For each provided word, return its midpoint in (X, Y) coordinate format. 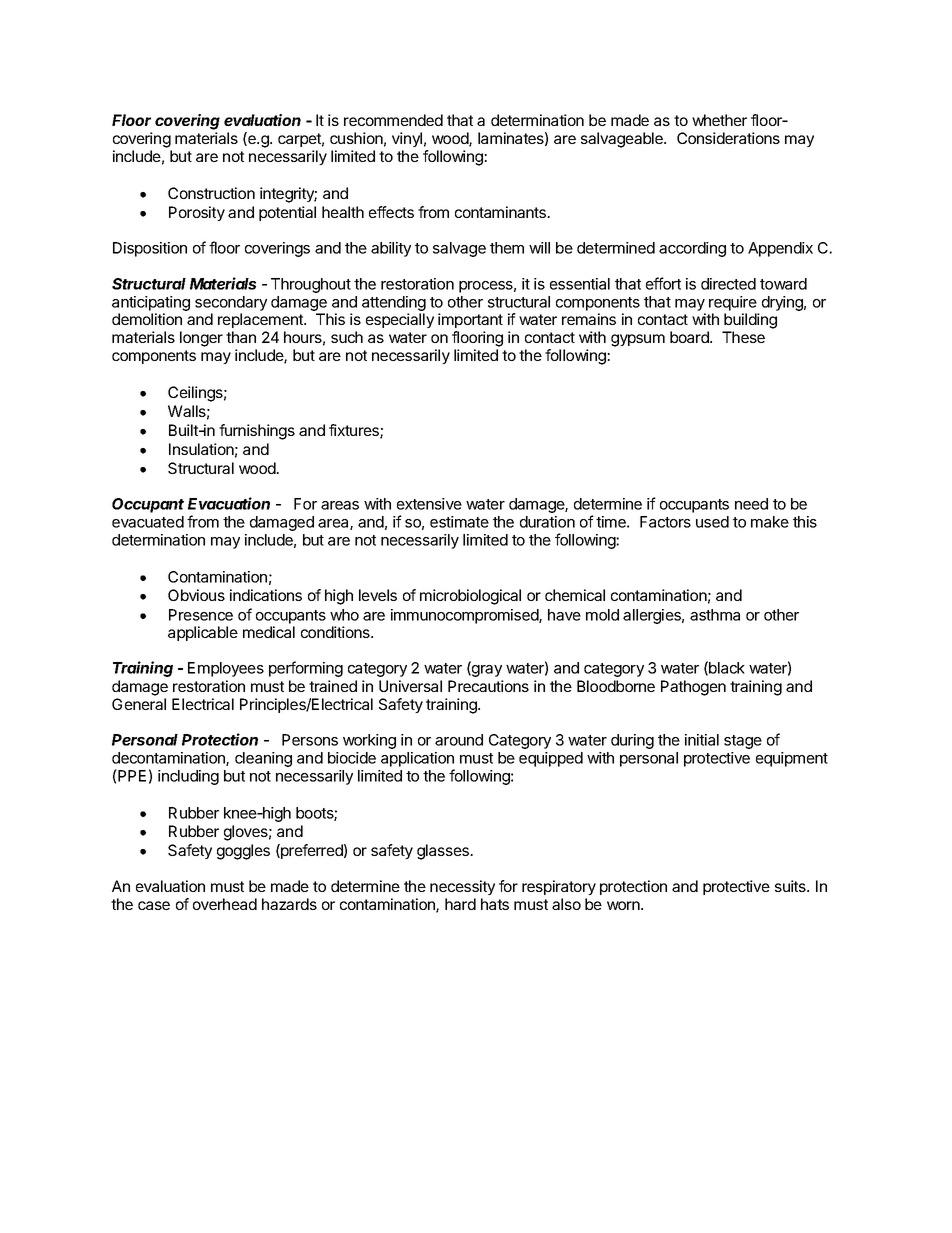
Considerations (728, 138)
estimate (459, 522)
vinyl (407, 139)
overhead (225, 904)
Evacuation (229, 503)
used (712, 522)
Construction (211, 193)
